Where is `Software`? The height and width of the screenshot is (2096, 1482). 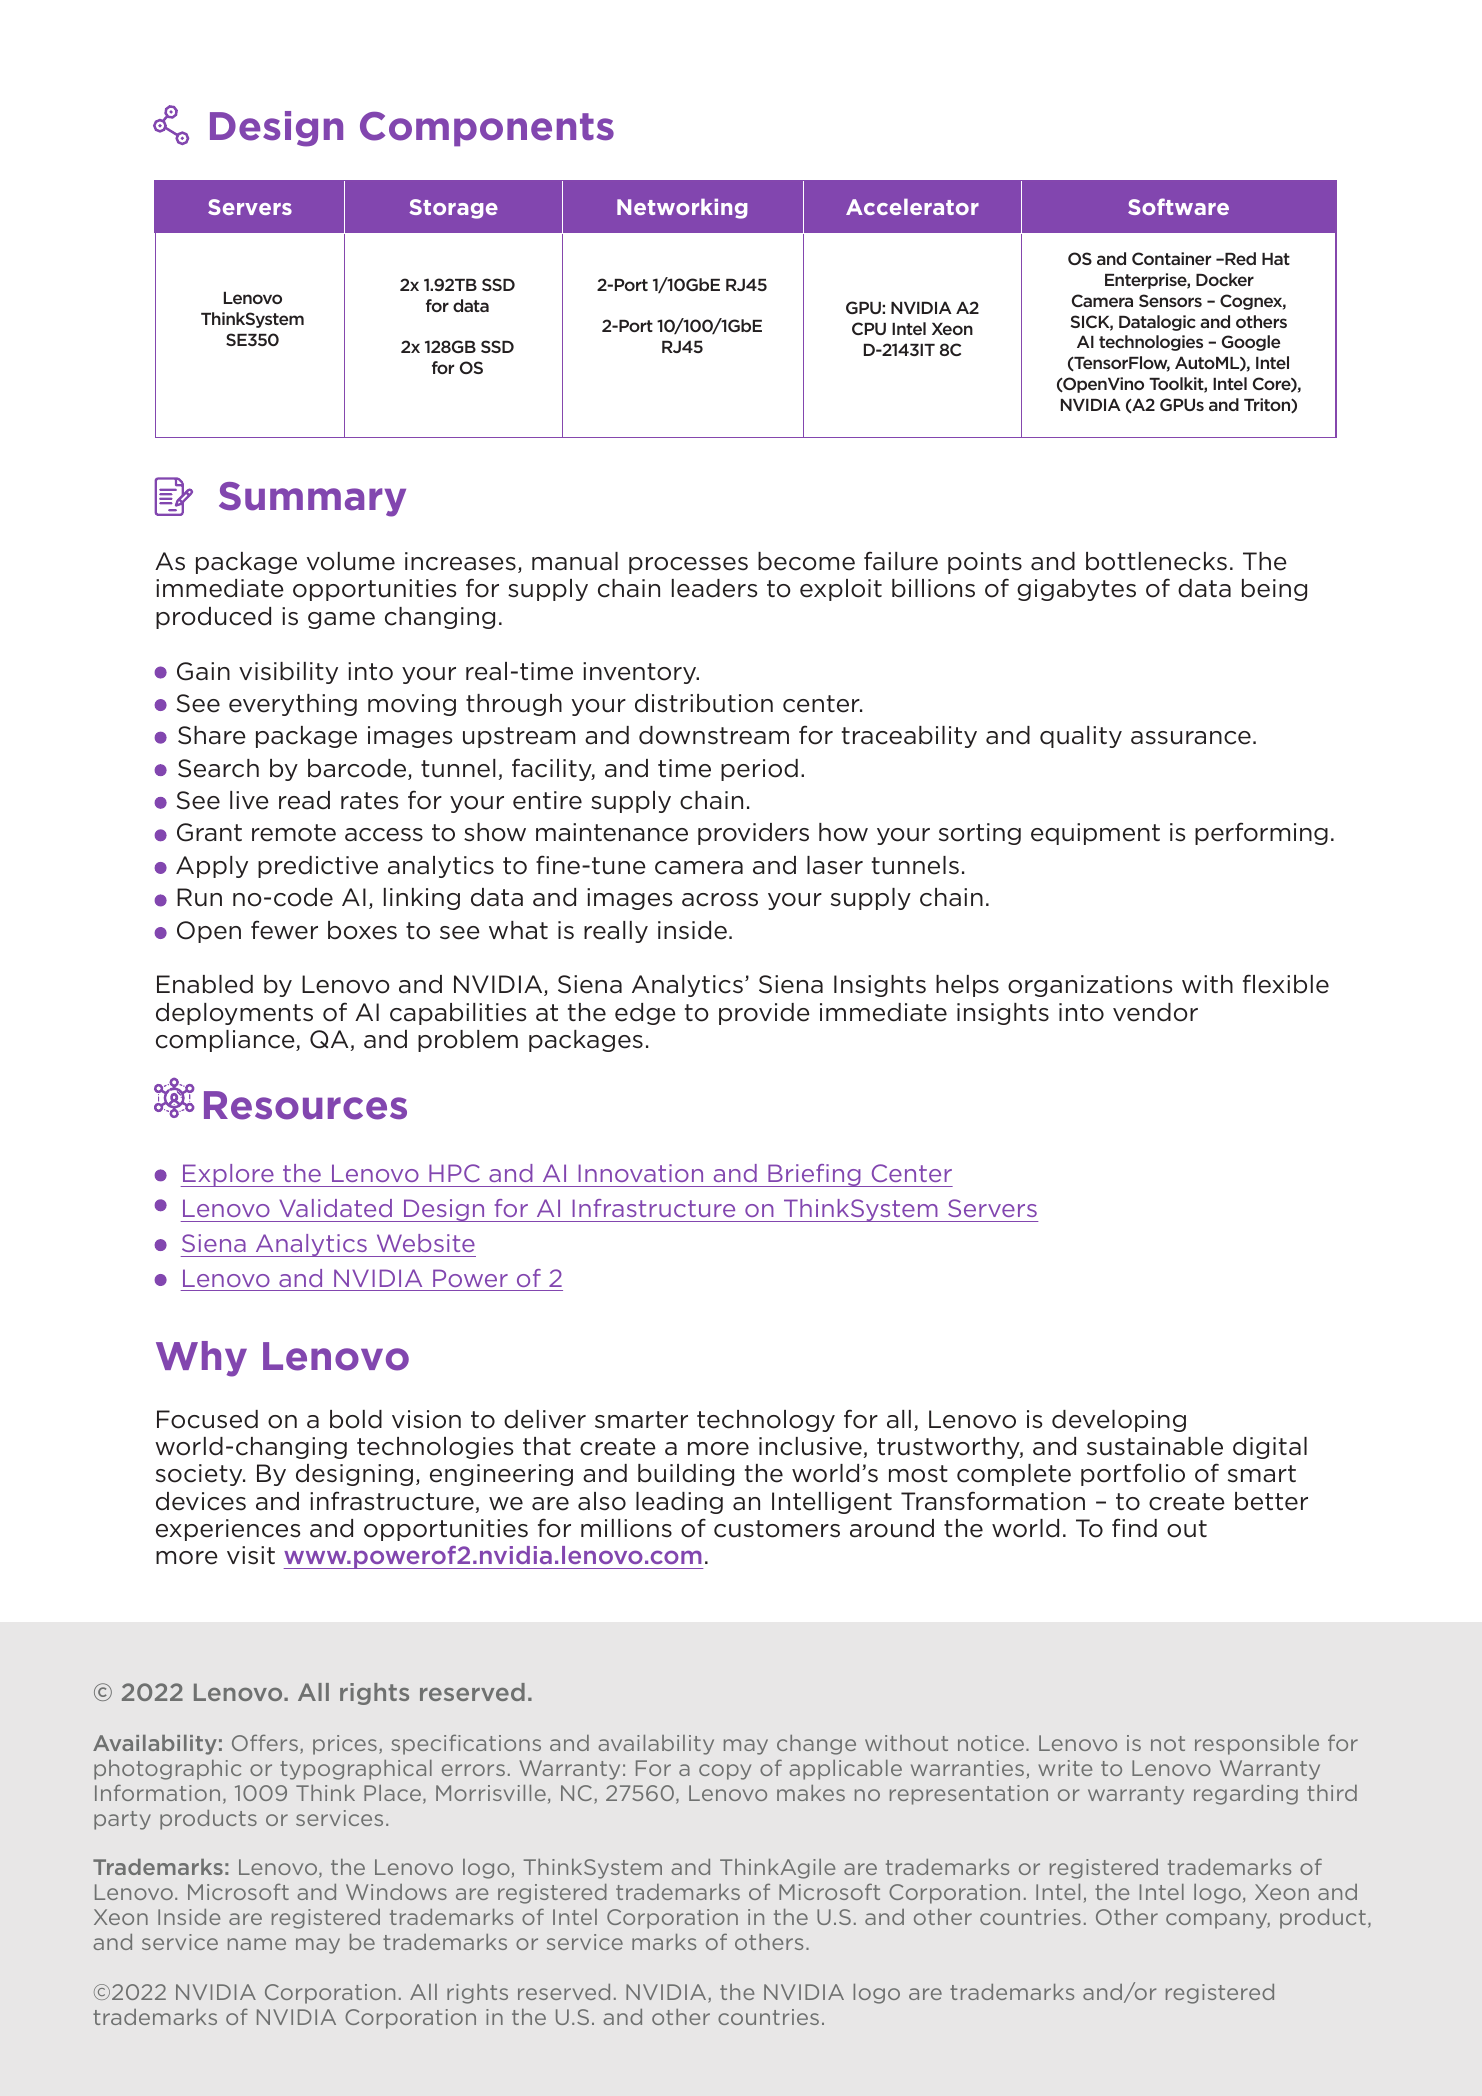 Software is located at coordinates (1178, 206).
